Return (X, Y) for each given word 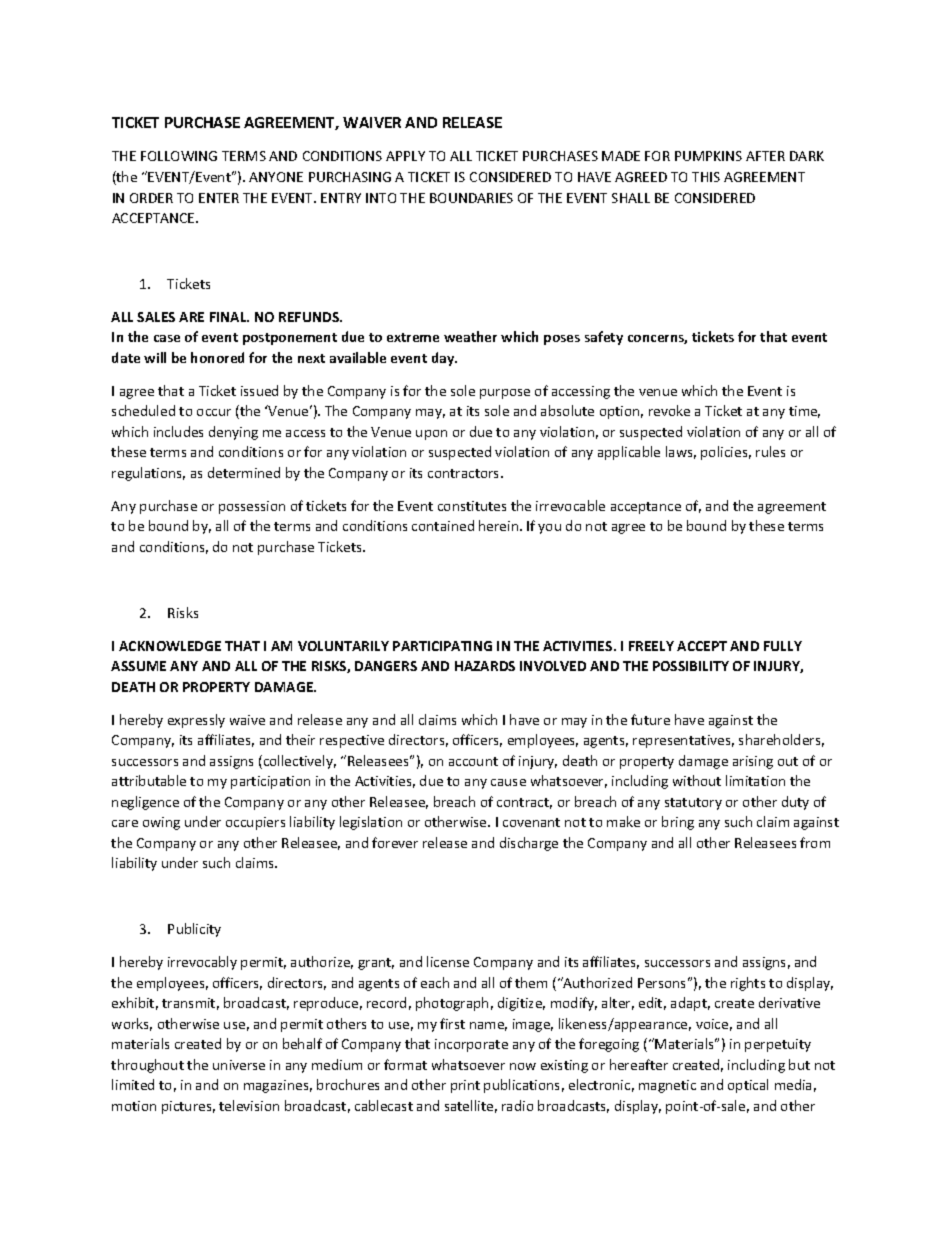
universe (239, 1065)
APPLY (405, 156)
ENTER (219, 198)
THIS (706, 177)
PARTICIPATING (442, 646)
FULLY (783, 646)
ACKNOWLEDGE (170, 646)
